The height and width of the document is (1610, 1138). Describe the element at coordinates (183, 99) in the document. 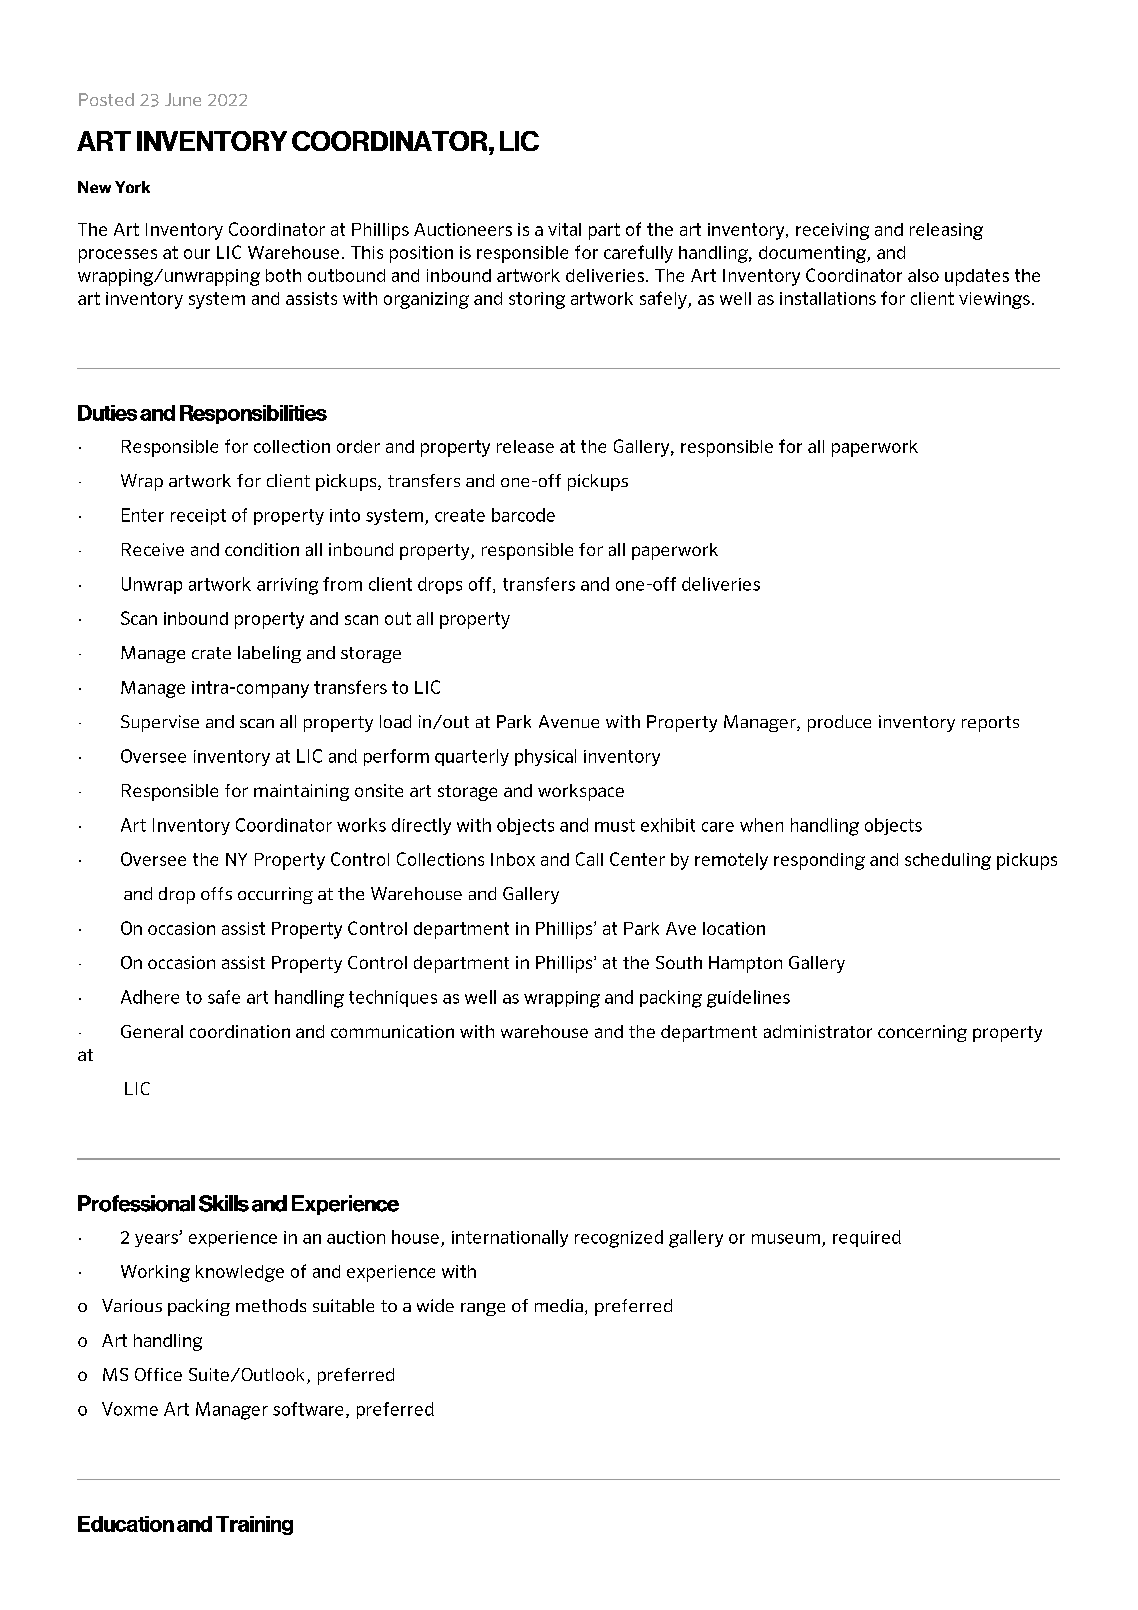

I see `June` at that location.
